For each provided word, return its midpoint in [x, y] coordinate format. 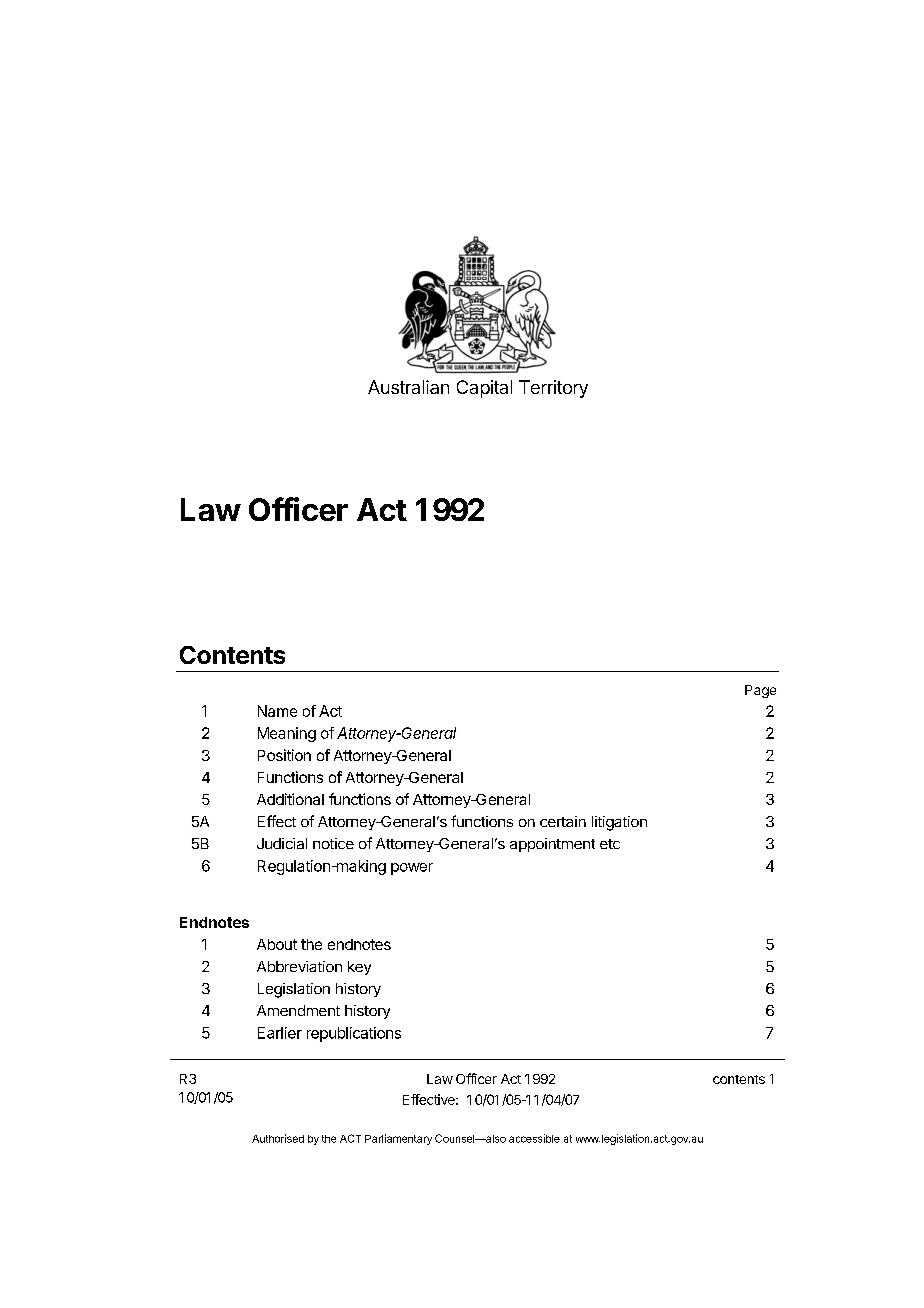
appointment [552, 845]
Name [277, 711]
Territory [553, 389]
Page [760, 691]
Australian [408, 387]
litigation [619, 823]
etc [610, 844]
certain [563, 821]
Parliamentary [398, 1139]
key [359, 968]
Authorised [278, 1138]
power [412, 869]
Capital [484, 389]
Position [284, 755]
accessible [534, 1138]
